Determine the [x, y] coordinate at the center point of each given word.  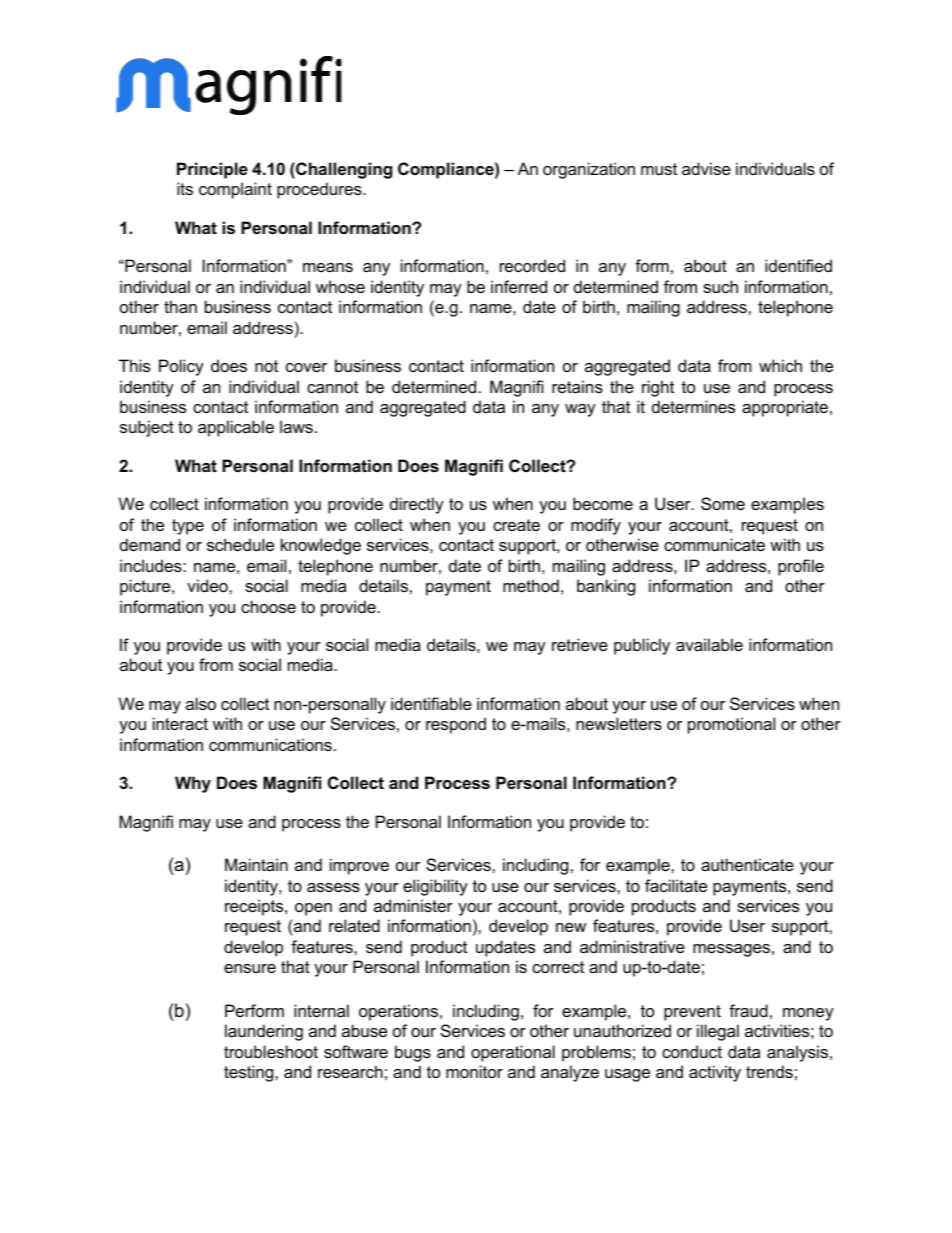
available [709, 644]
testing [250, 1073]
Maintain [256, 864]
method [531, 585]
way [580, 410]
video [208, 585]
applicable [236, 428]
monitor [474, 1071]
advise [706, 168]
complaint [235, 190]
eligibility [435, 887]
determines [693, 406]
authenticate [747, 864]
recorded [532, 265]
